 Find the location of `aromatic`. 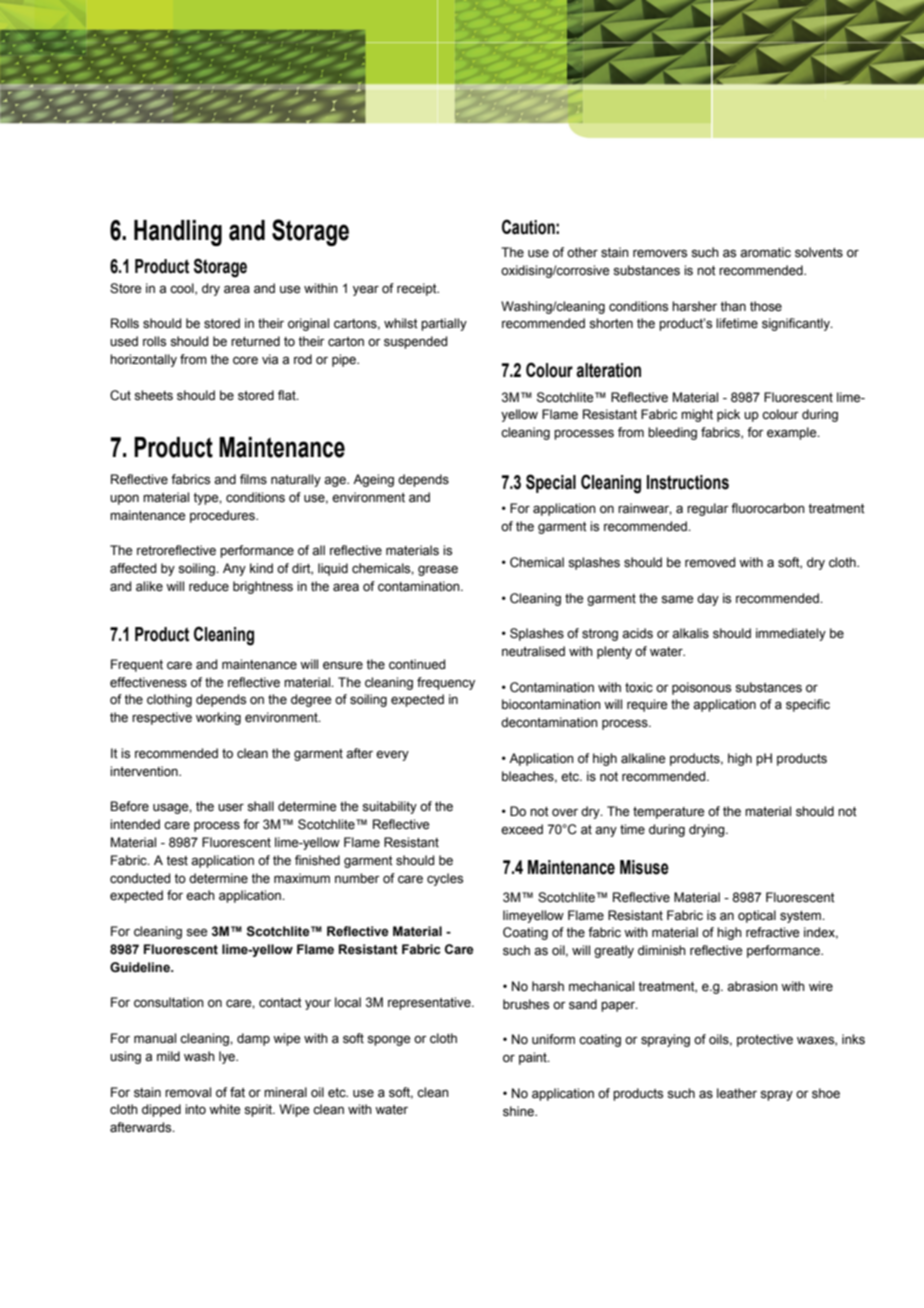

aromatic is located at coordinates (765, 252).
